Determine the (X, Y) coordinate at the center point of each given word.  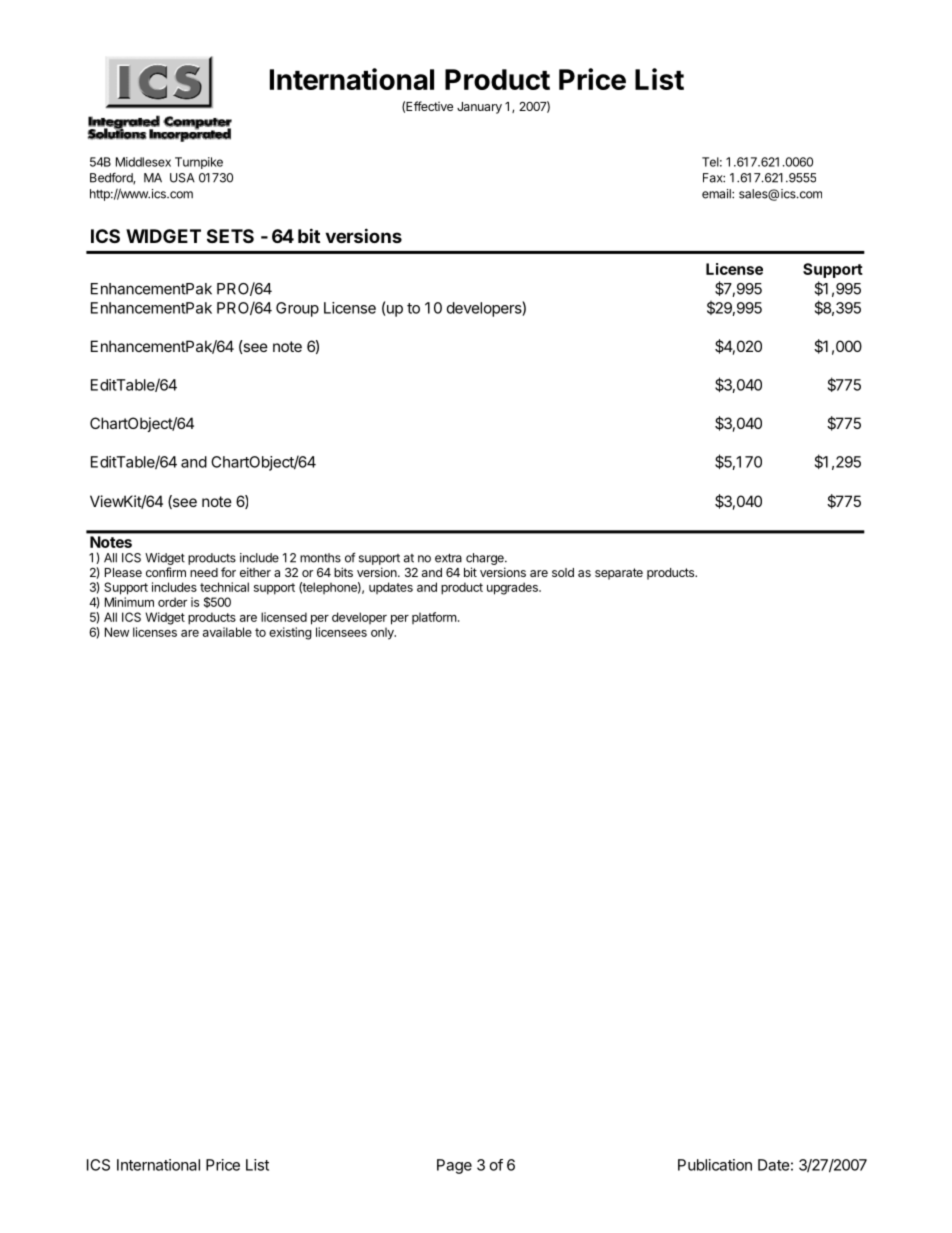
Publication (715, 1165)
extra (448, 558)
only (383, 633)
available (227, 632)
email (717, 194)
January (479, 108)
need (204, 572)
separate (619, 574)
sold (563, 572)
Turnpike (199, 163)
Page (454, 1166)
